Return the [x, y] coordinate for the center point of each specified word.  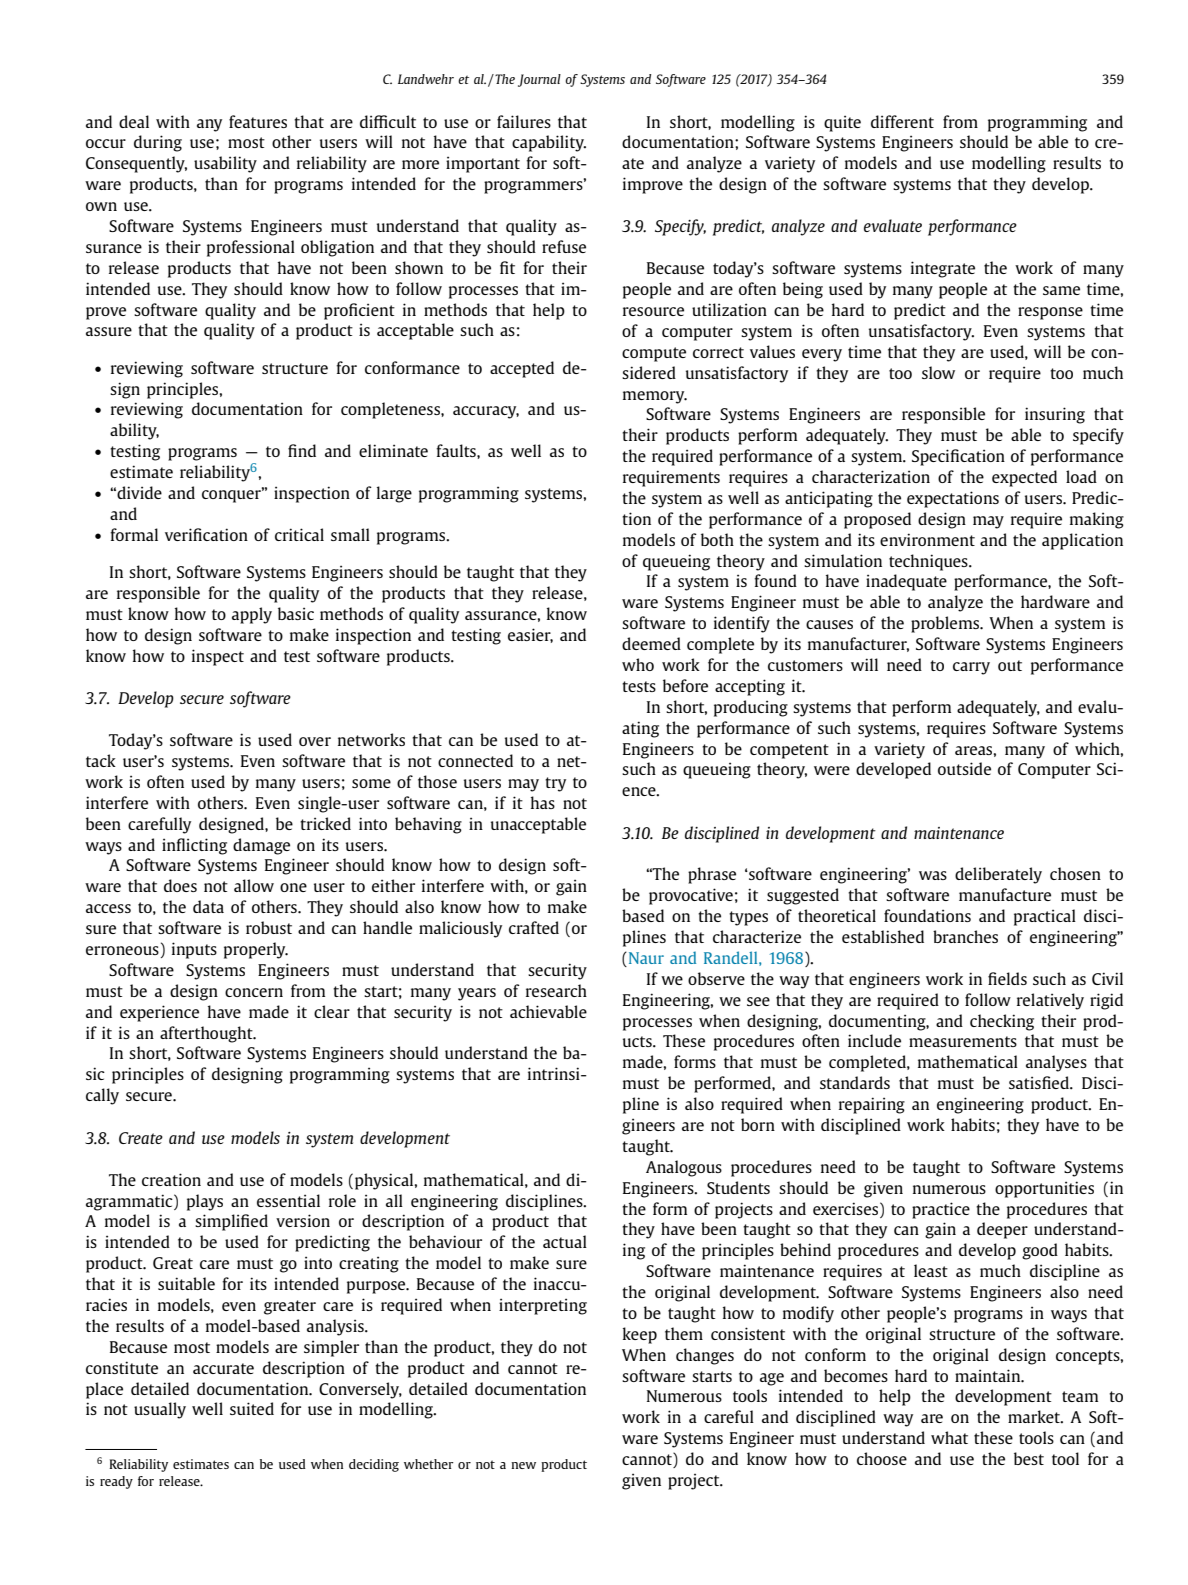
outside [964, 768]
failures [524, 121]
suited [252, 1408]
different [902, 121]
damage [261, 846]
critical [299, 534]
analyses [1056, 1063]
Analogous [684, 1168]
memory [655, 397]
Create [141, 1138]
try [555, 784]
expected [1024, 478]
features [258, 121]
